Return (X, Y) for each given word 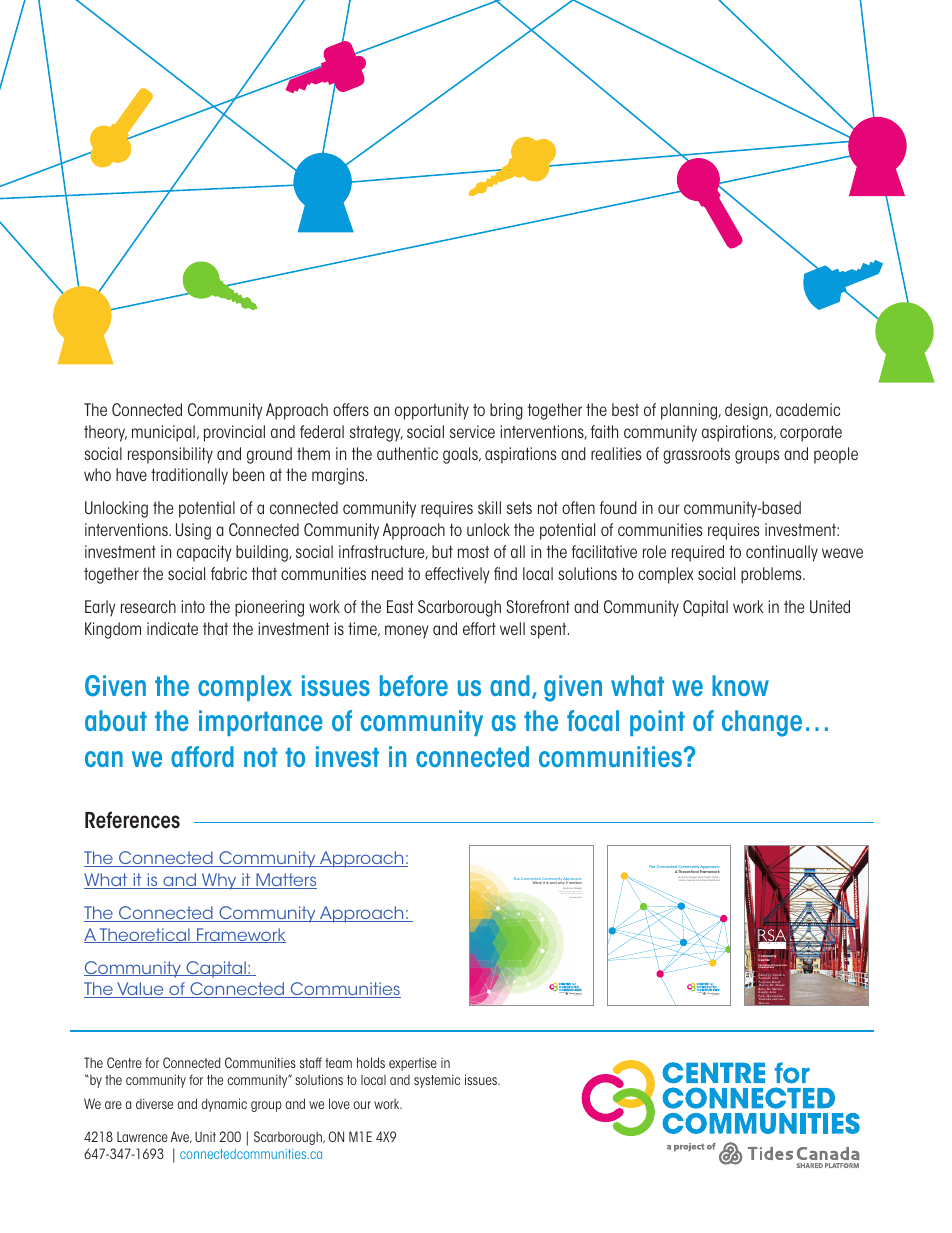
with (776, 978)
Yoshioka (764, 999)
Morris (763, 985)
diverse (154, 1103)
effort (479, 628)
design (747, 411)
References (132, 820)
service (472, 431)
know (740, 685)
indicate (172, 628)
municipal (163, 433)
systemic (437, 1081)
